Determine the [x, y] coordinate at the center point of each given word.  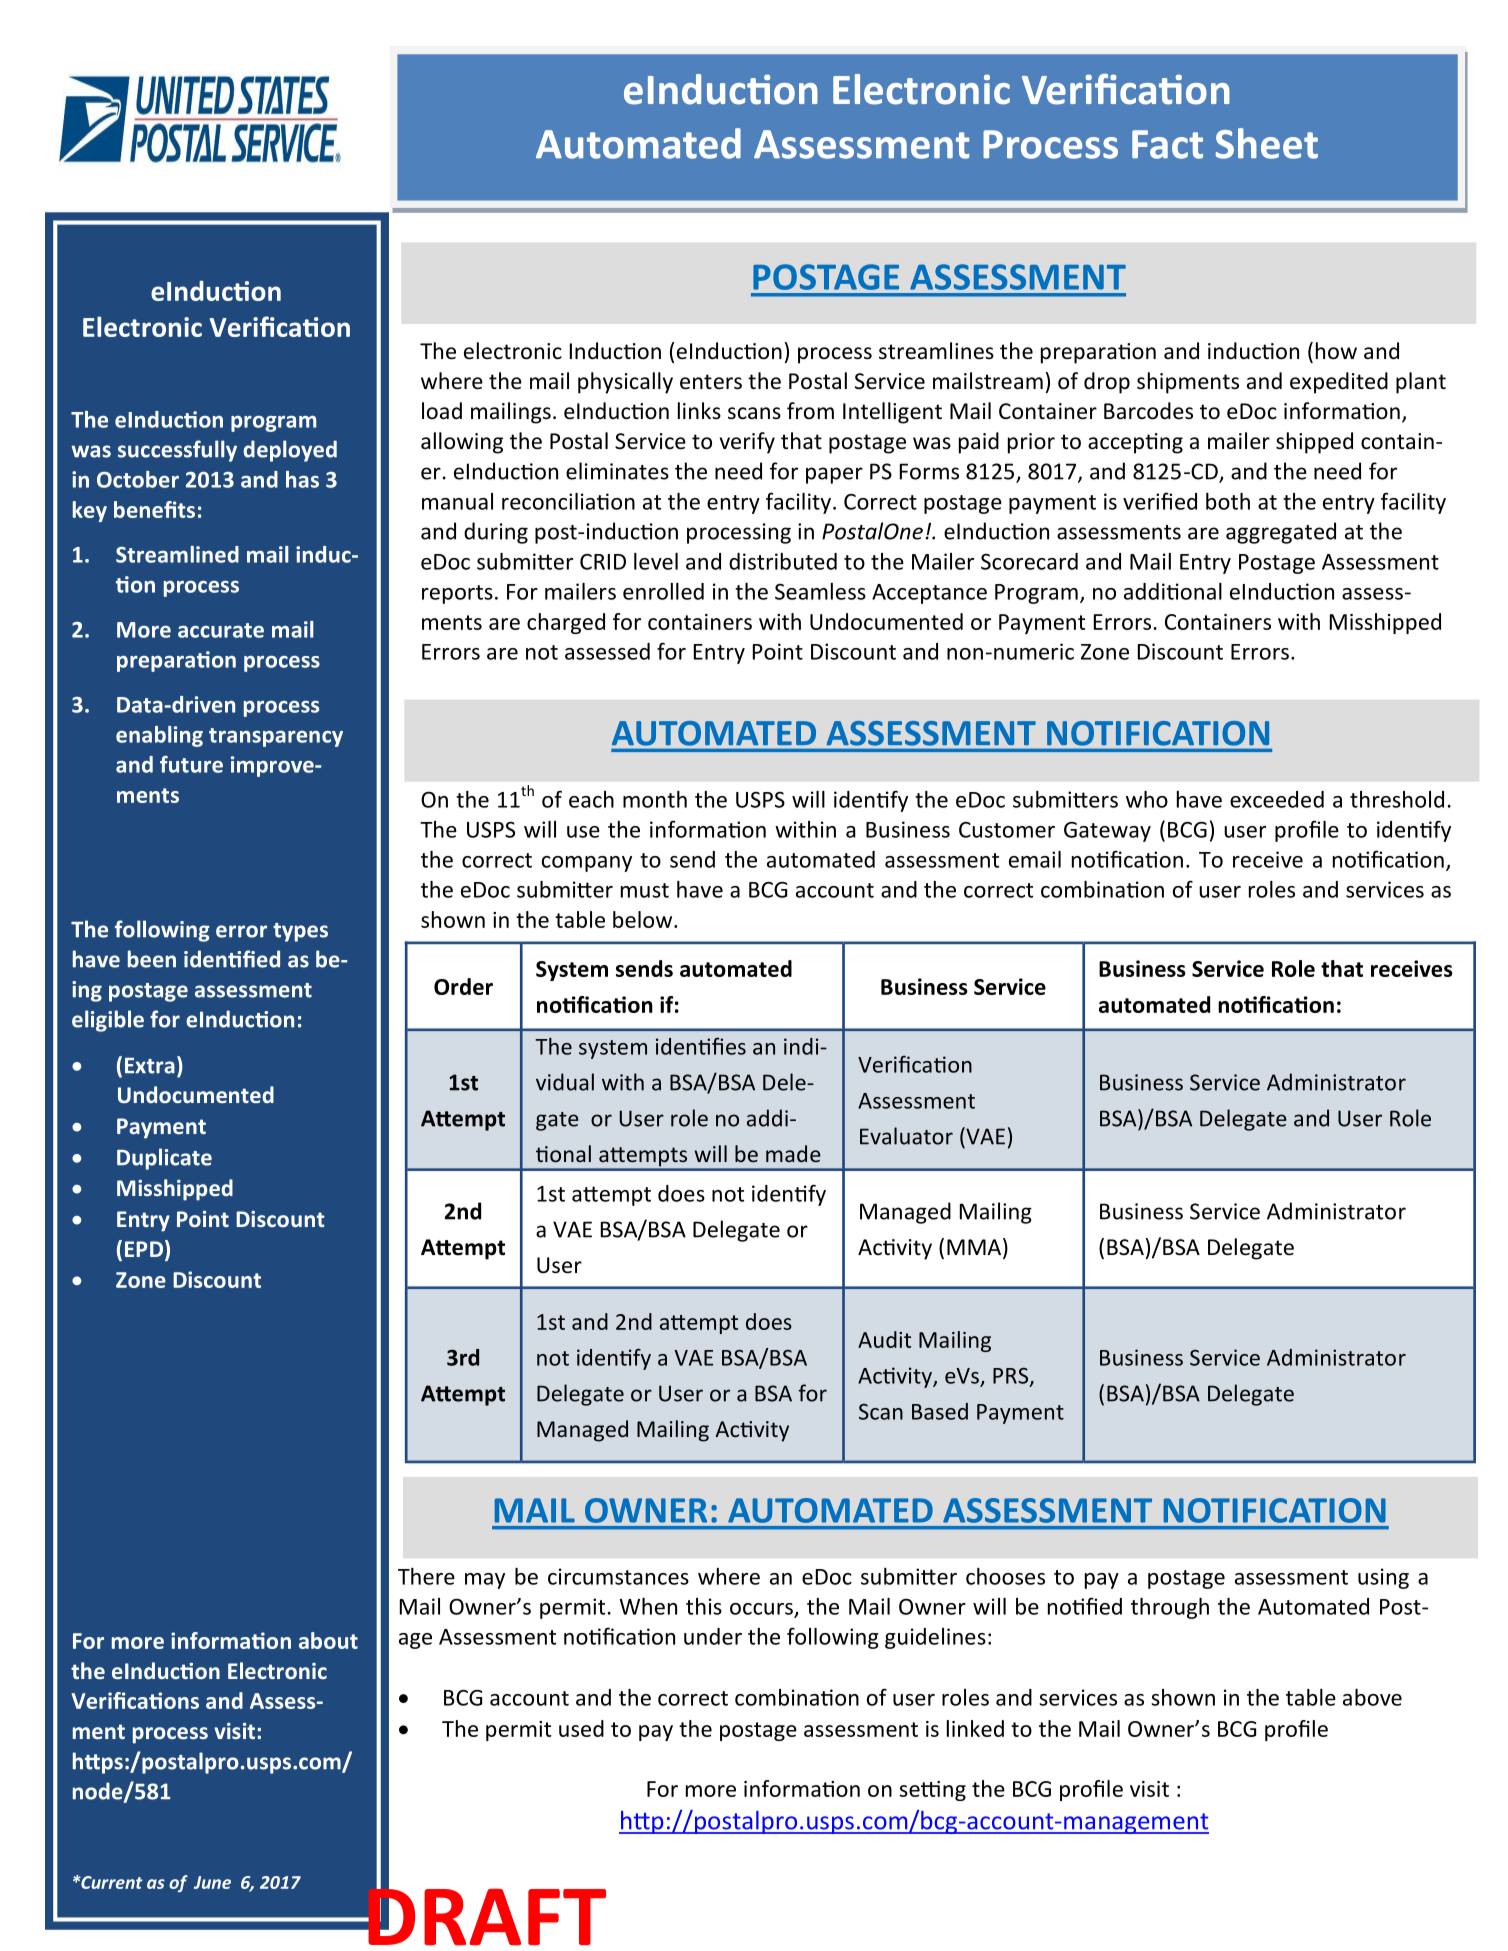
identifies [701, 1046]
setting [932, 1791]
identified [232, 959]
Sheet [1267, 143]
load [442, 411]
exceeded [1277, 799]
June [212, 1882]
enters [711, 382]
